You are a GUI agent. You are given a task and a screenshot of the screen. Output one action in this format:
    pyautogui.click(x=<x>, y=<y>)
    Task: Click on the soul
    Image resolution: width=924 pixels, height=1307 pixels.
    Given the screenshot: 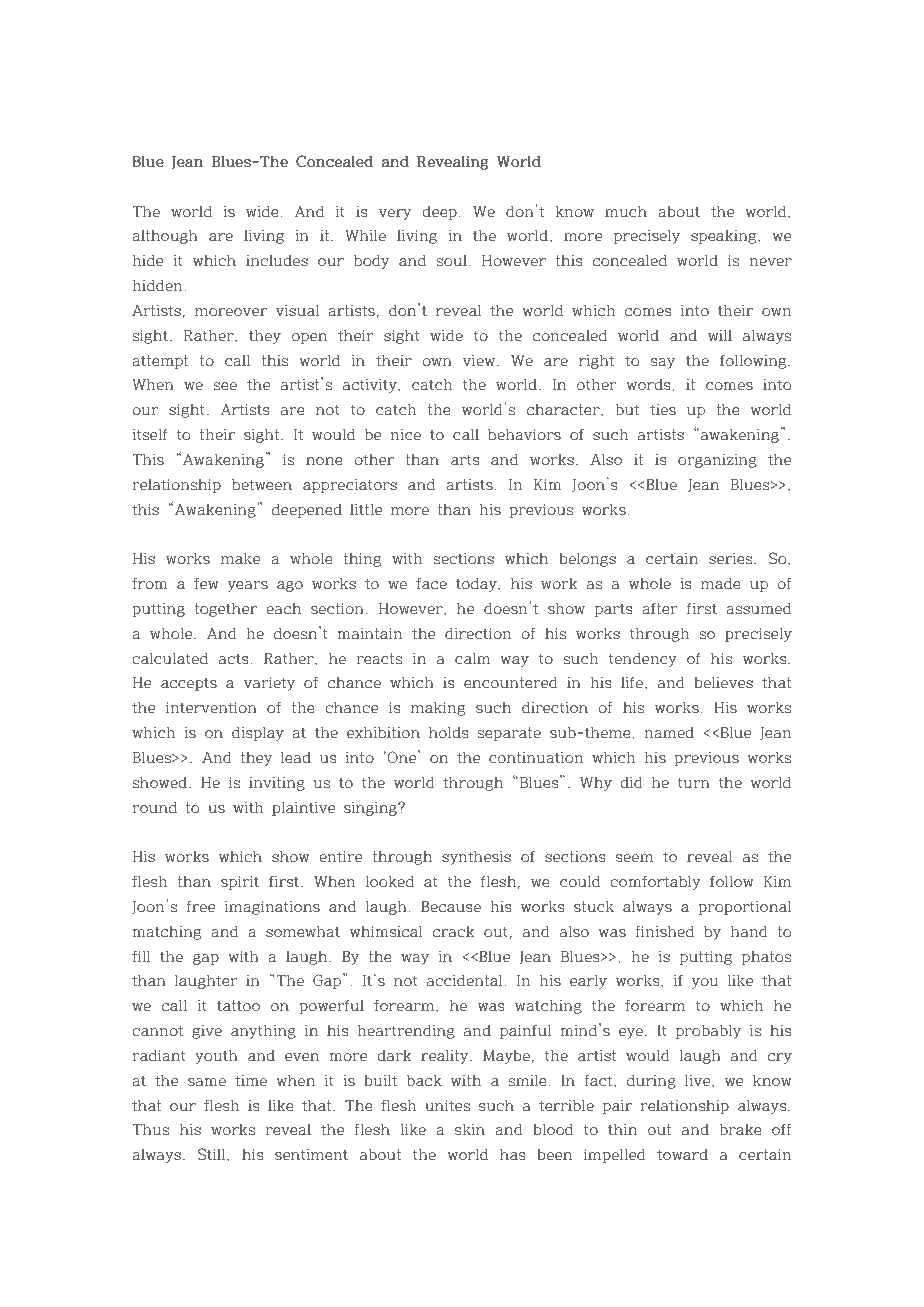 What is the action you would take?
    pyautogui.click(x=453, y=261)
